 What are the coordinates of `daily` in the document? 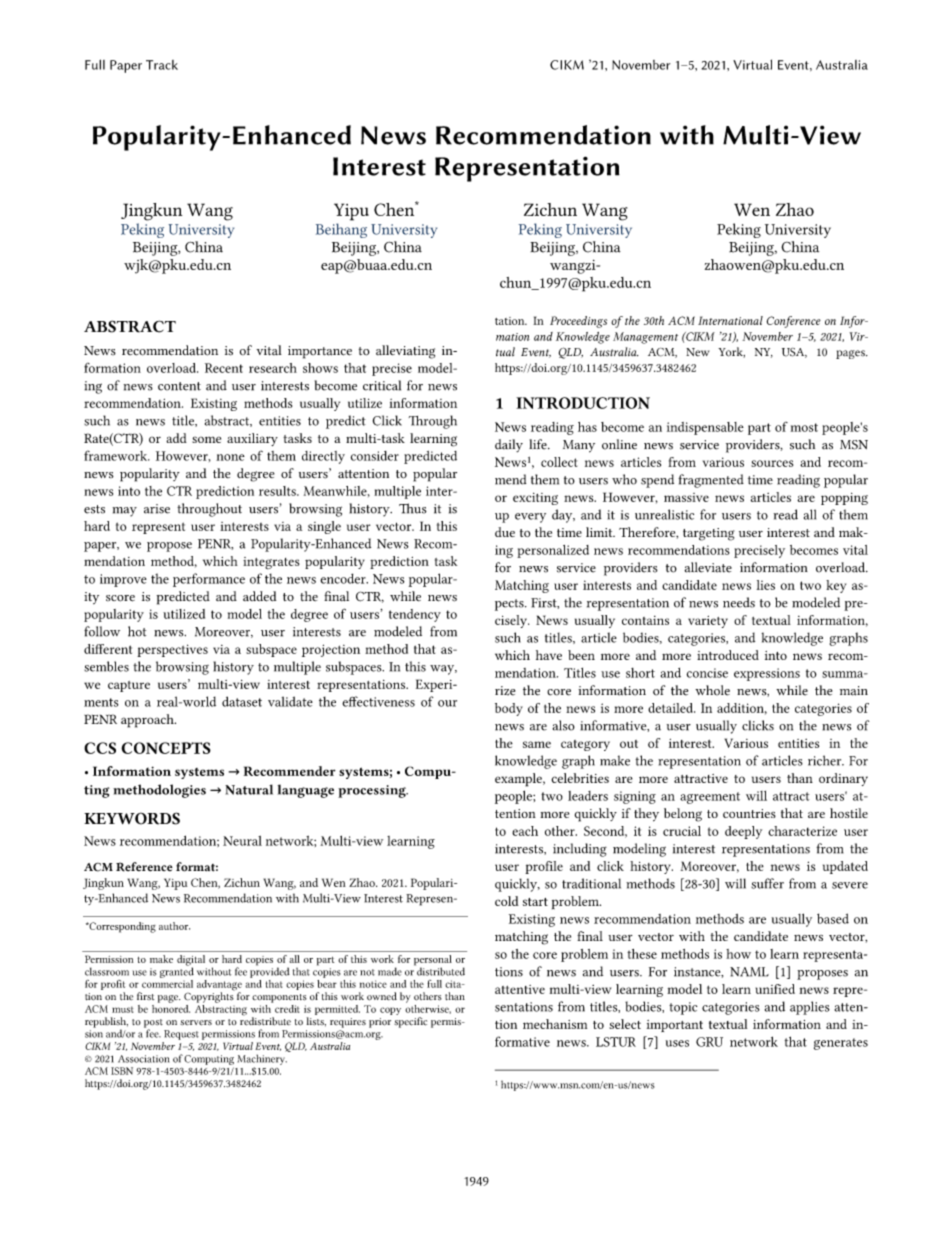 It's located at (509, 445).
